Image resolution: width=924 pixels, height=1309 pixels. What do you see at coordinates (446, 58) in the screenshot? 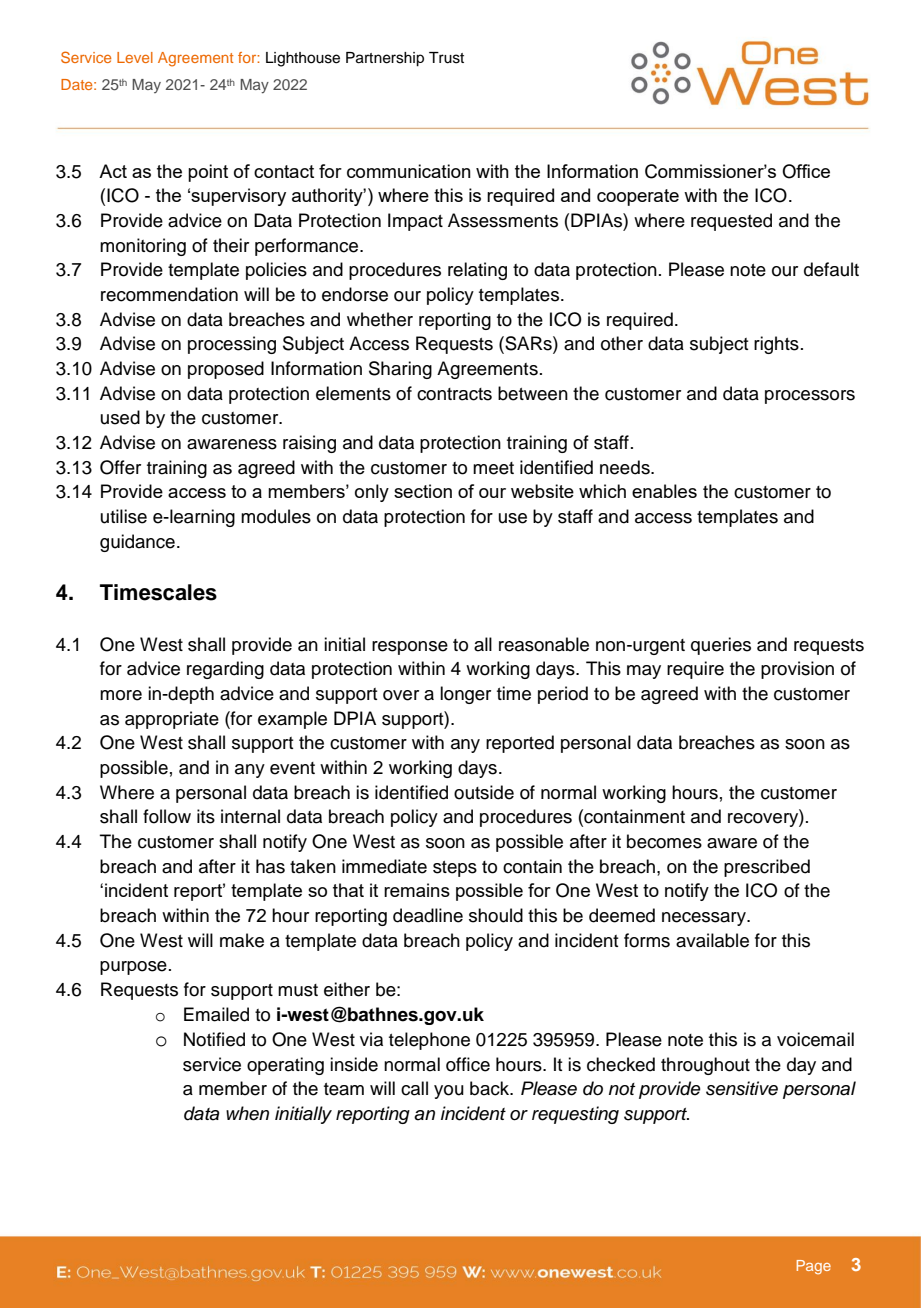
I see `Trust` at bounding box center [446, 58].
